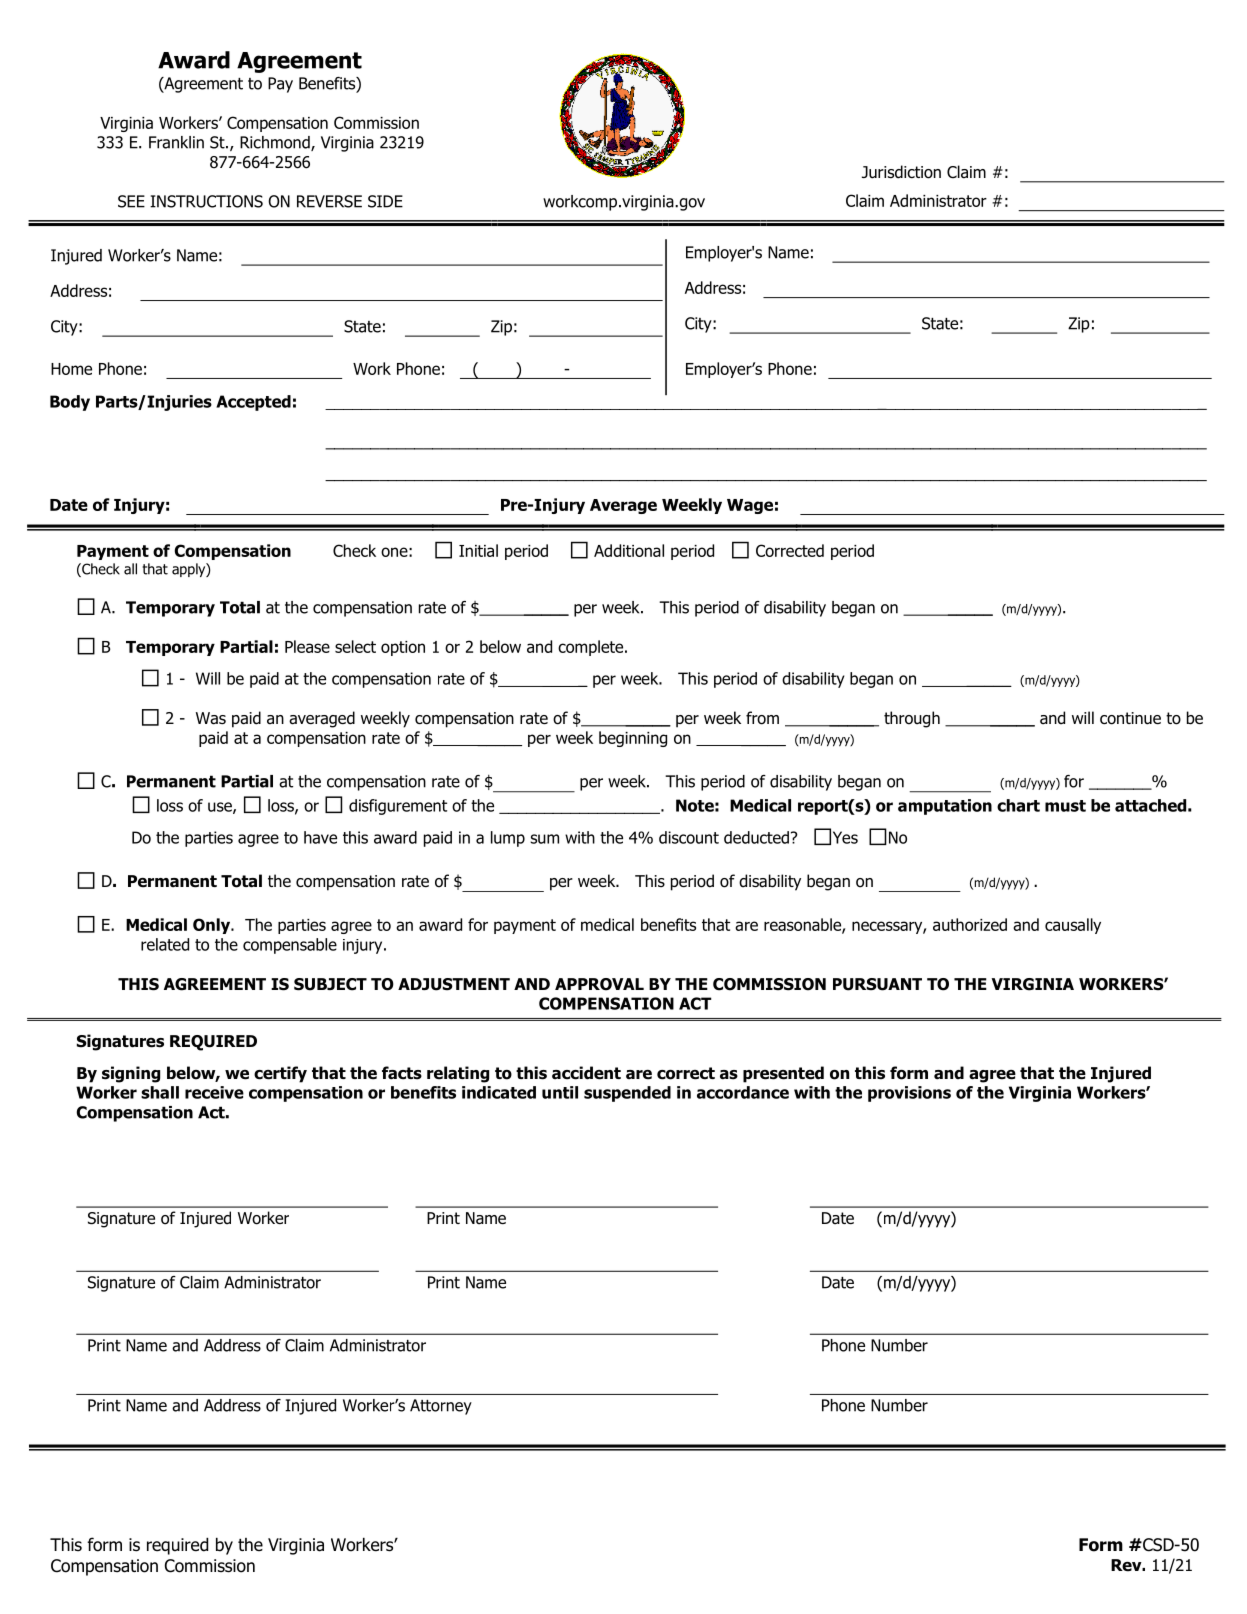 This screenshot has height=1614, width=1247. What do you see at coordinates (750, 506) in the screenshot?
I see `Wage` at bounding box center [750, 506].
